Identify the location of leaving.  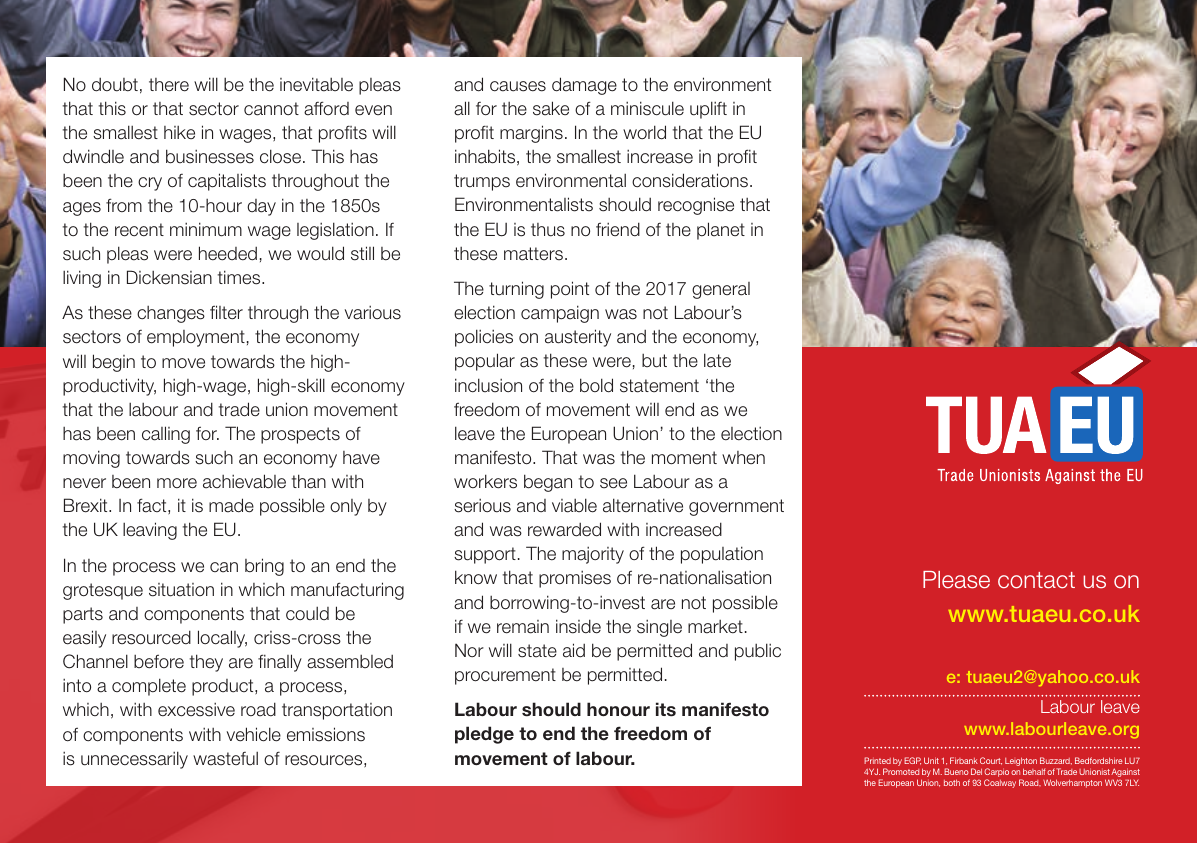
(150, 531).
